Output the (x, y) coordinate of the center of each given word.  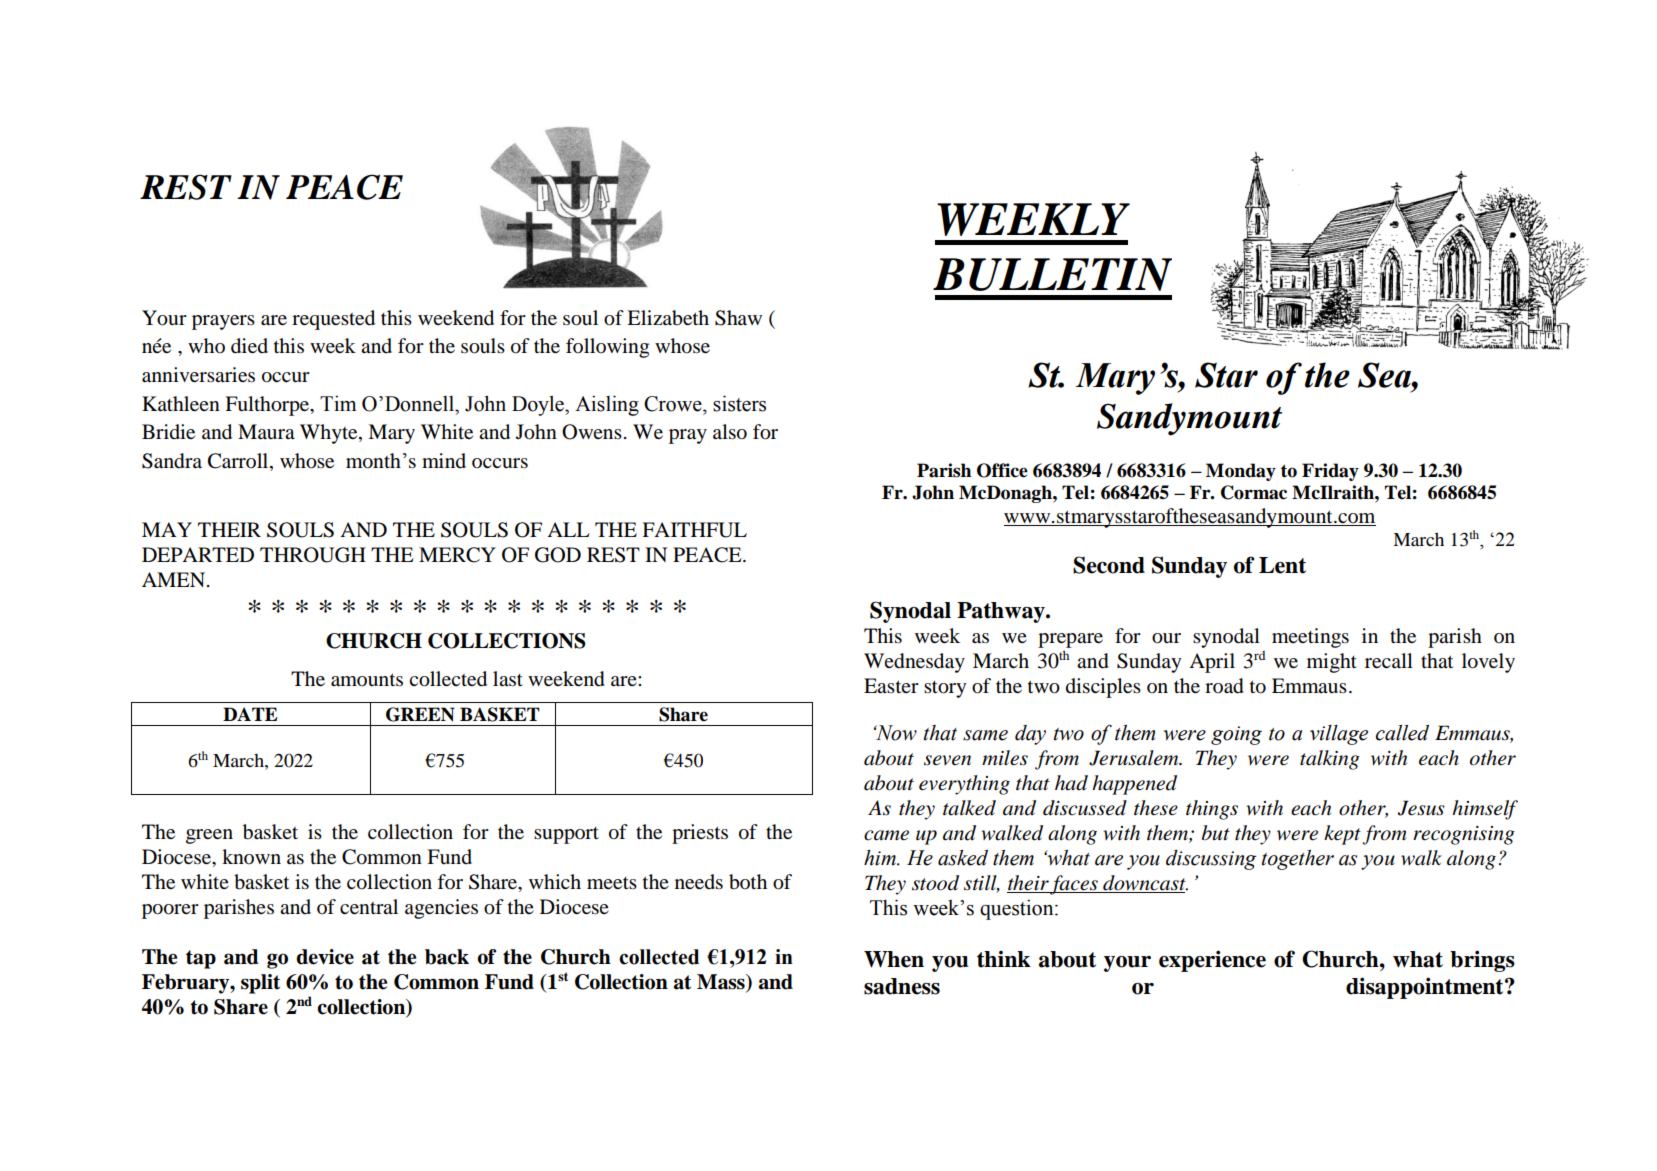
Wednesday (914, 663)
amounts (367, 680)
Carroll (239, 462)
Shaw (738, 318)
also (730, 432)
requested (333, 320)
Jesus (1421, 808)
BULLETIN (1052, 274)
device (325, 957)
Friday (1330, 472)
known (251, 856)
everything (964, 785)
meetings (1310, 638)
